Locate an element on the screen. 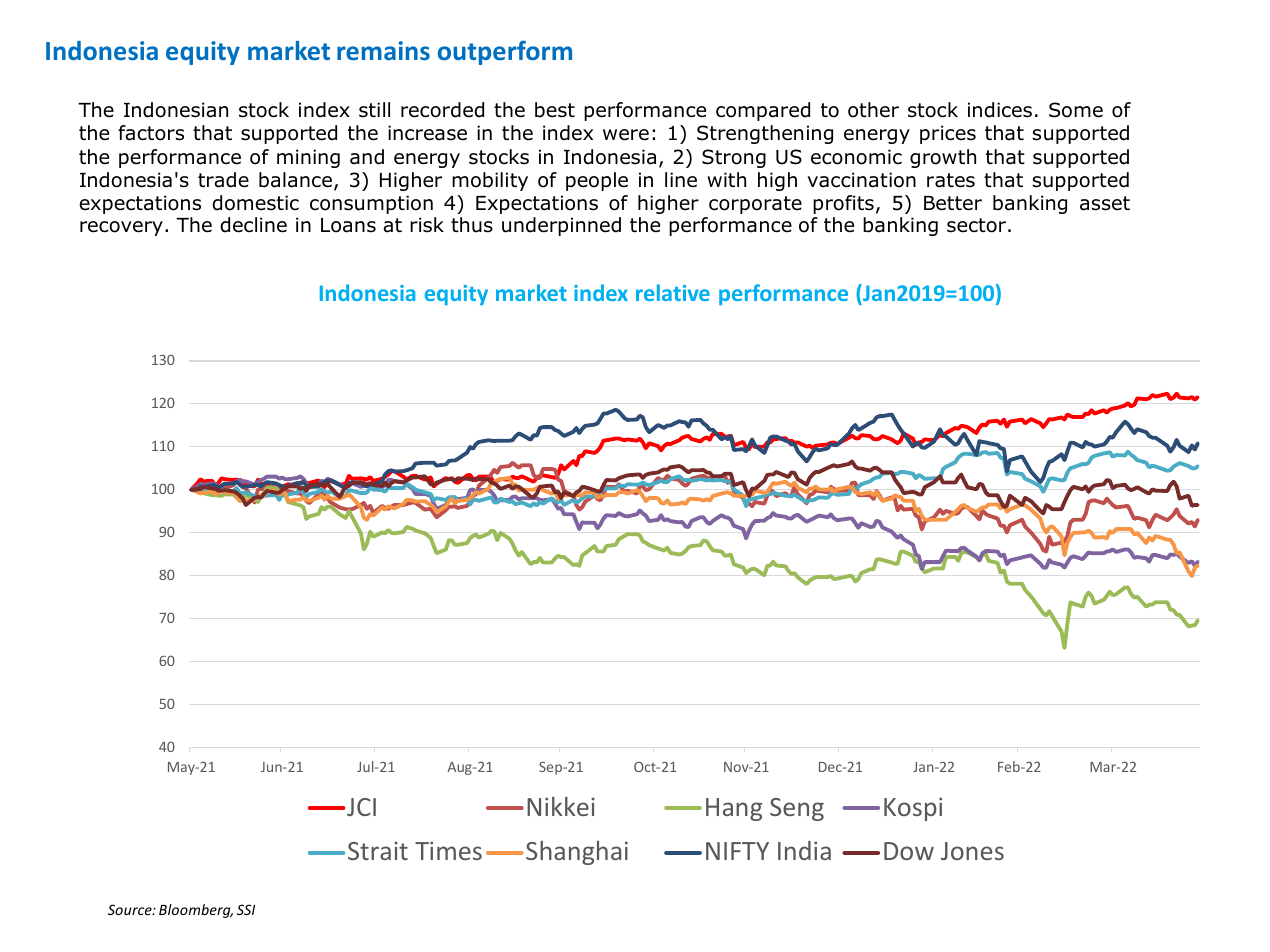 The height and width of the screenshot is (952, 1270). relative is located at coordinates (673, 292).
